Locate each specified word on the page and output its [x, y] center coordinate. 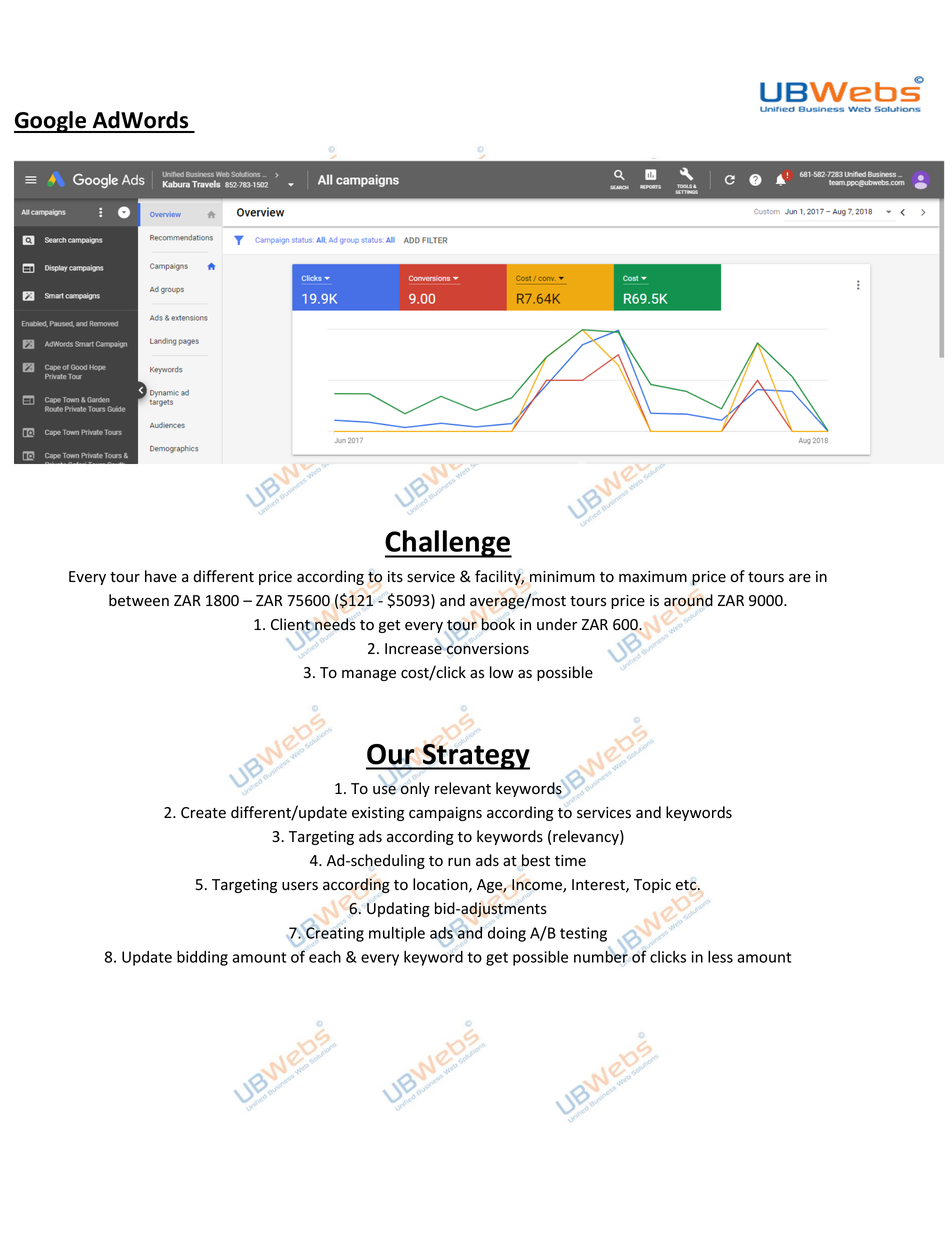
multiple [397, 934]
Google [51, 122]
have [161, 576]
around [688, 600]
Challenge [448, 544]
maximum [653, 576]
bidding [202, 958]
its [395, 577]
